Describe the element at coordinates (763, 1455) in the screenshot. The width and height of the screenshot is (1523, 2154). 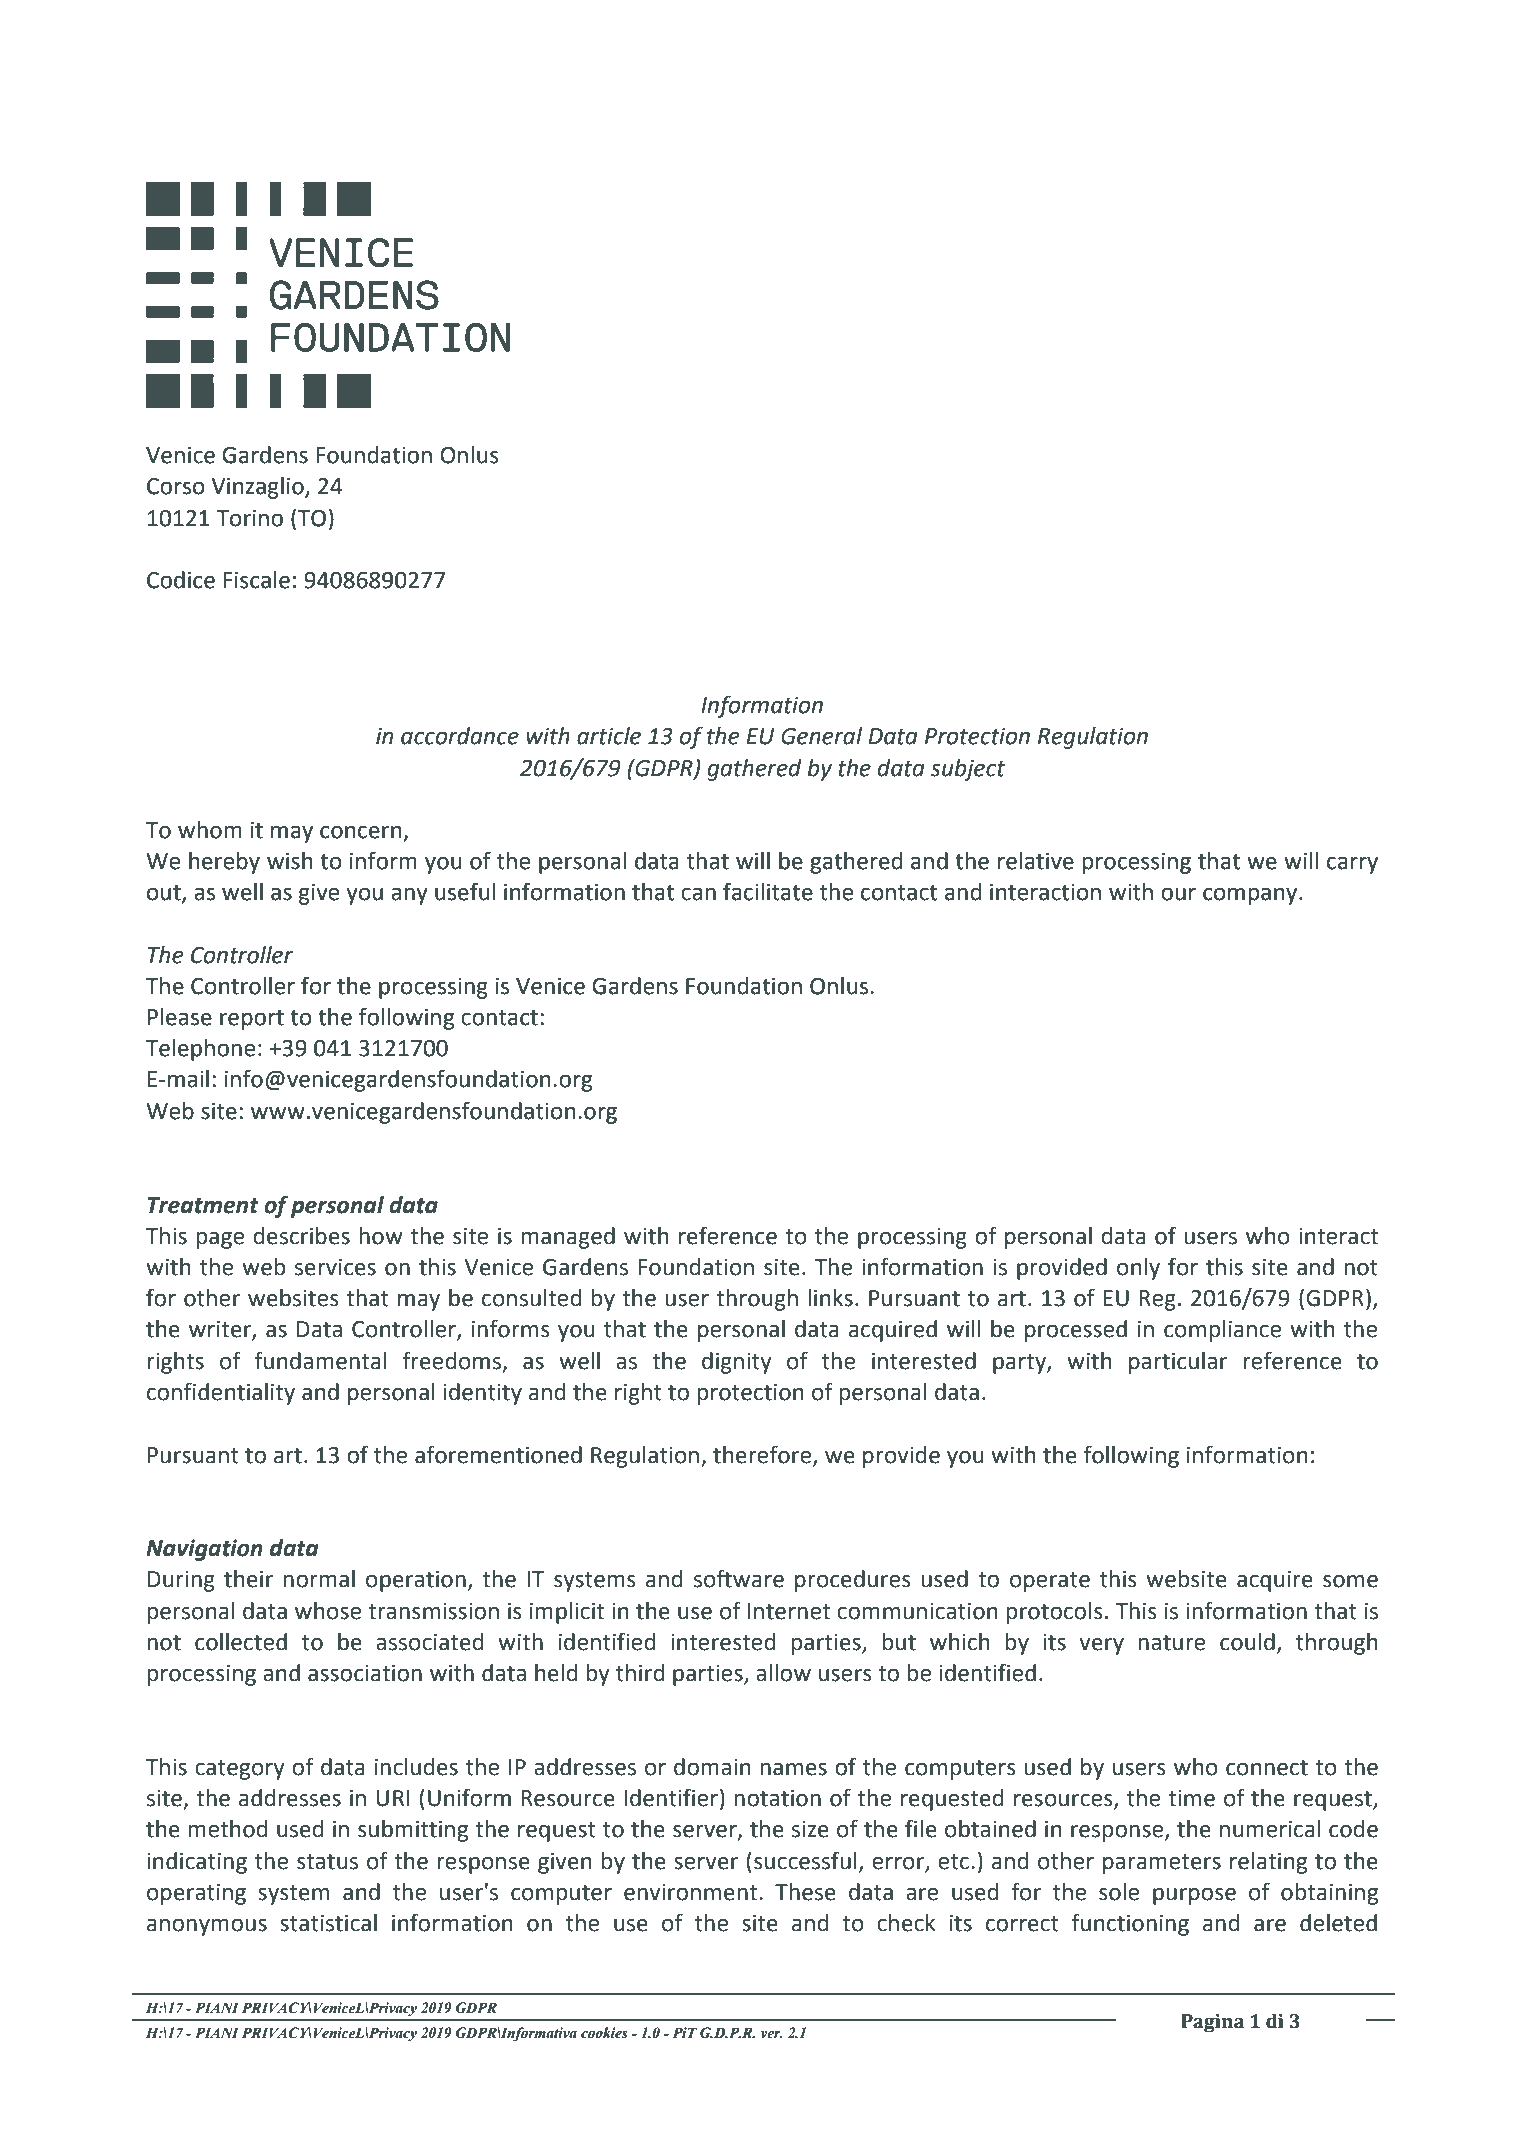
I see `therefore` at that location.
